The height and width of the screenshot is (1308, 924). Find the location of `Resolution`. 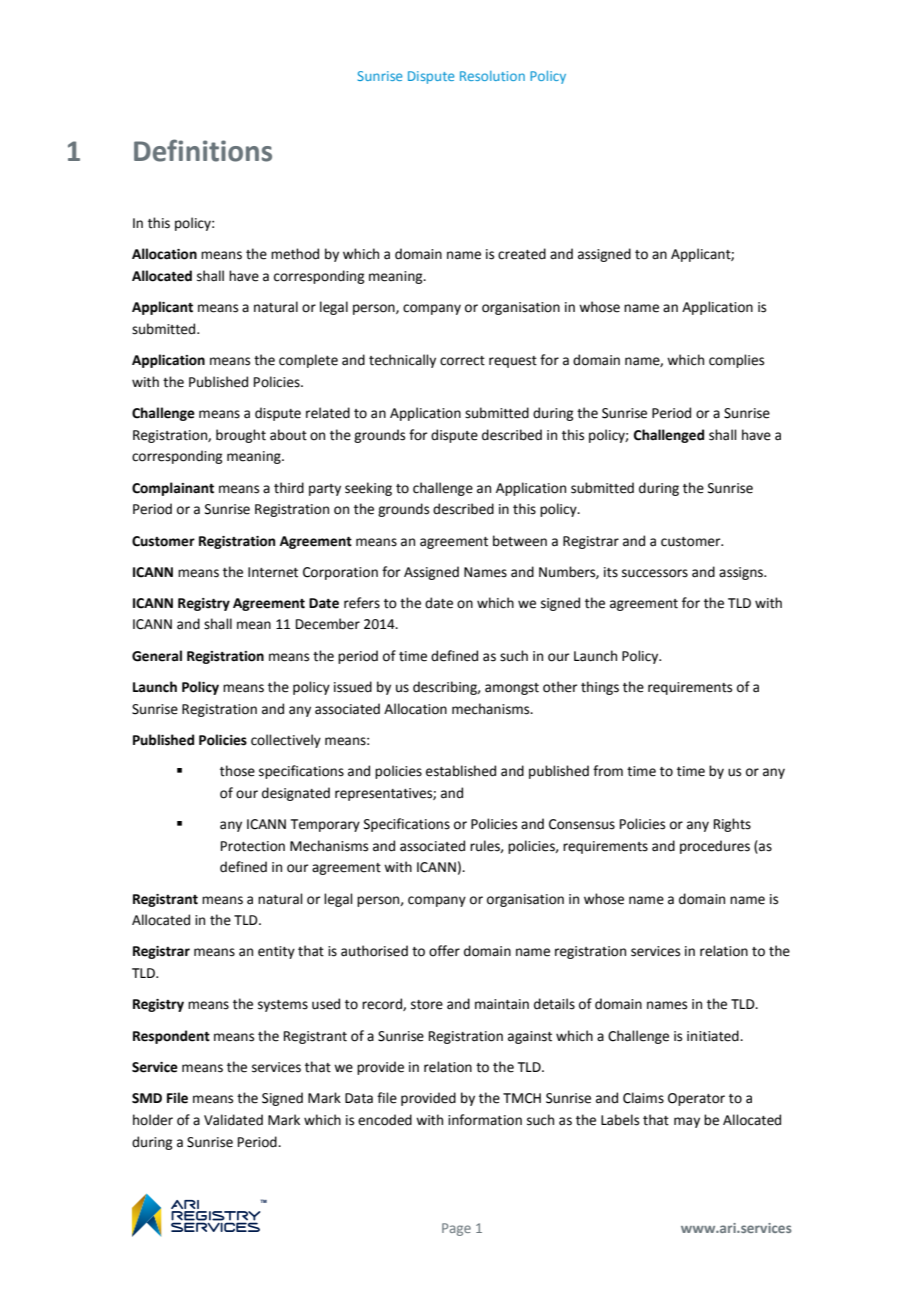

Resolution is located at coordinates (492, 76).
